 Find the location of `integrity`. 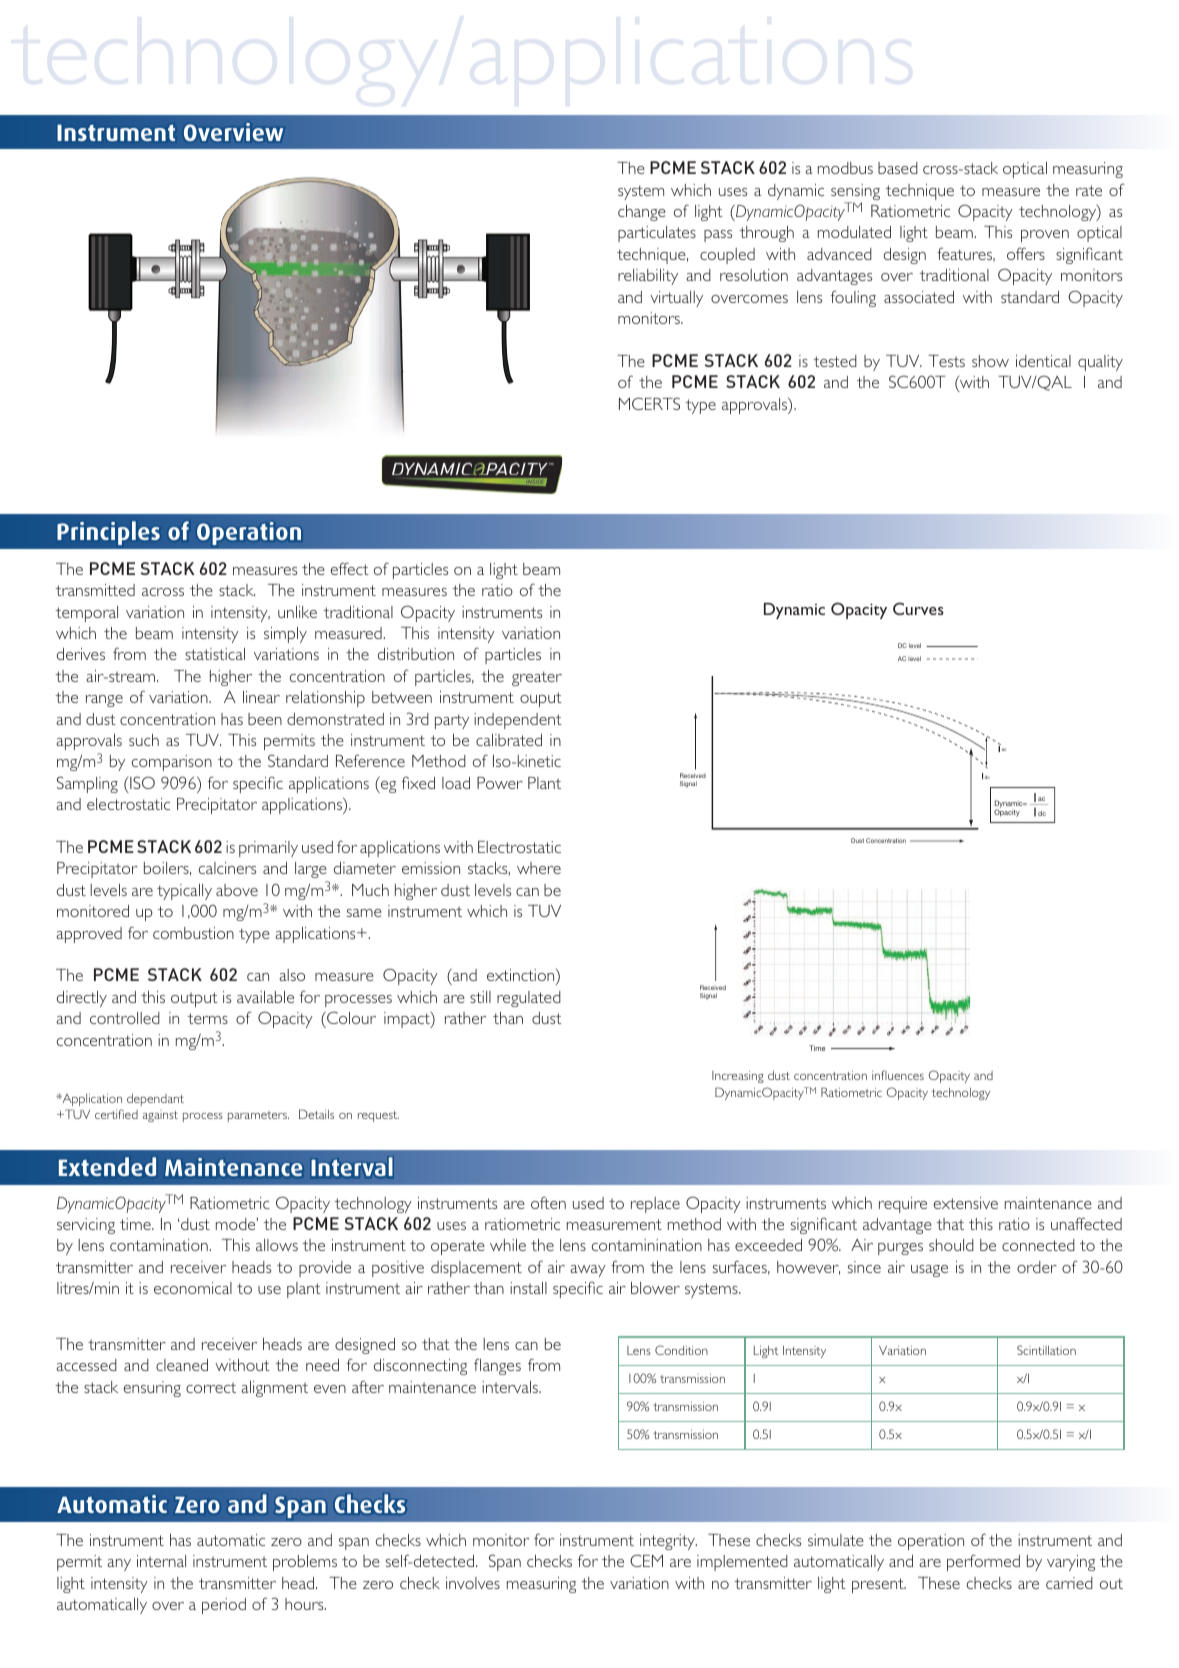

integrity is located at coordinates (668, 1542).
